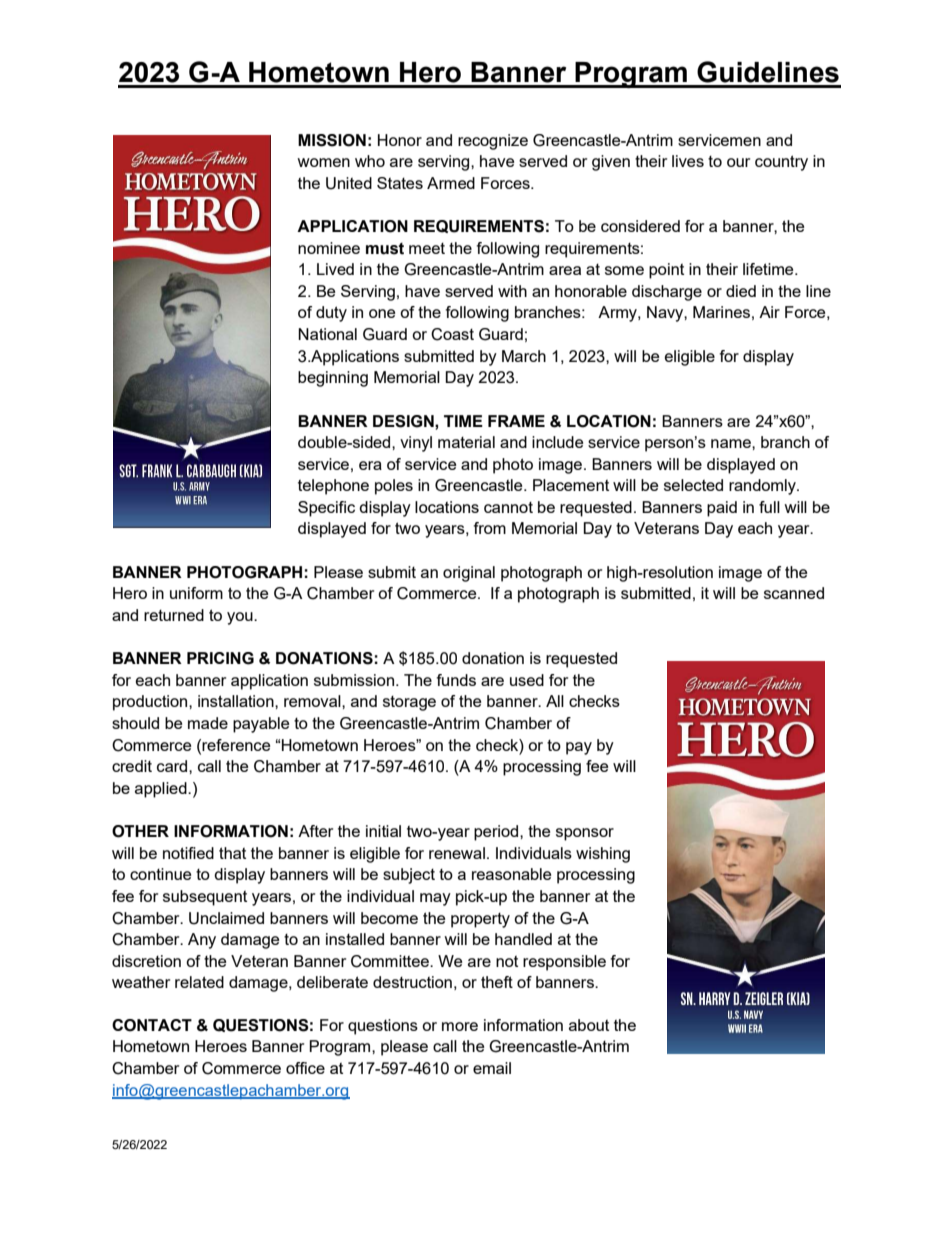 The image size is (952, 1233). Describe the element at coordinates (466, 442) in the screenshot. I see `material` at that location.
